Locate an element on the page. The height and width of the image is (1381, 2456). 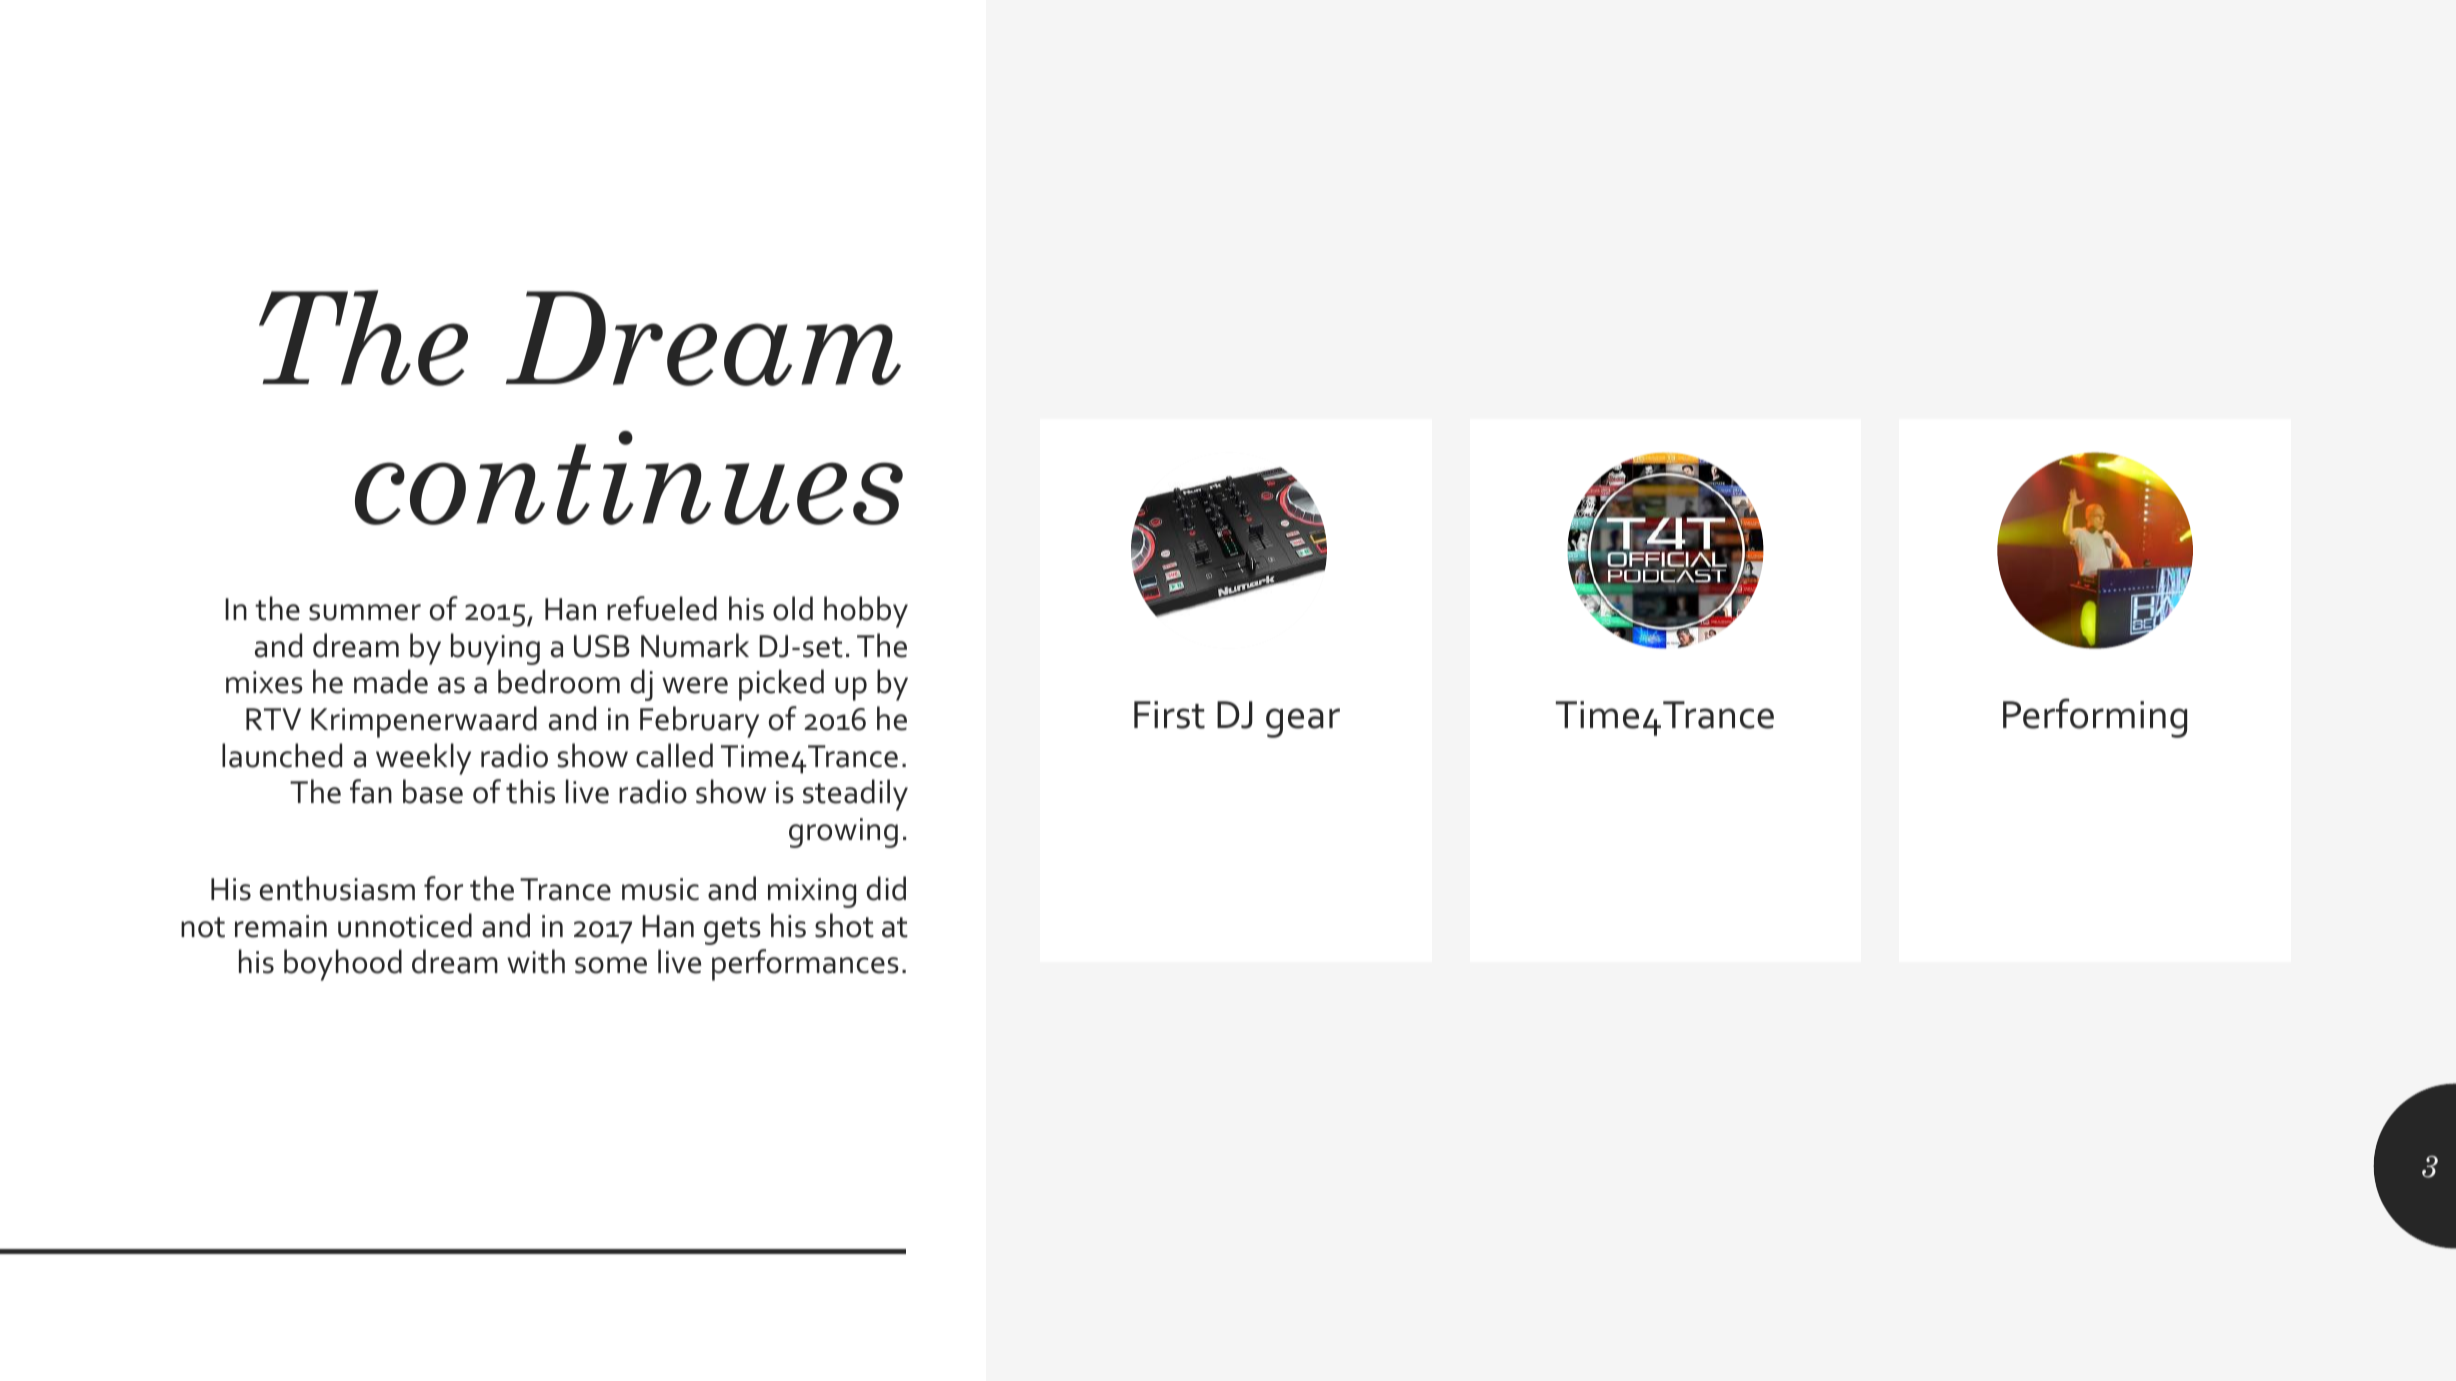
summer is located at coordinates (365, 612).
